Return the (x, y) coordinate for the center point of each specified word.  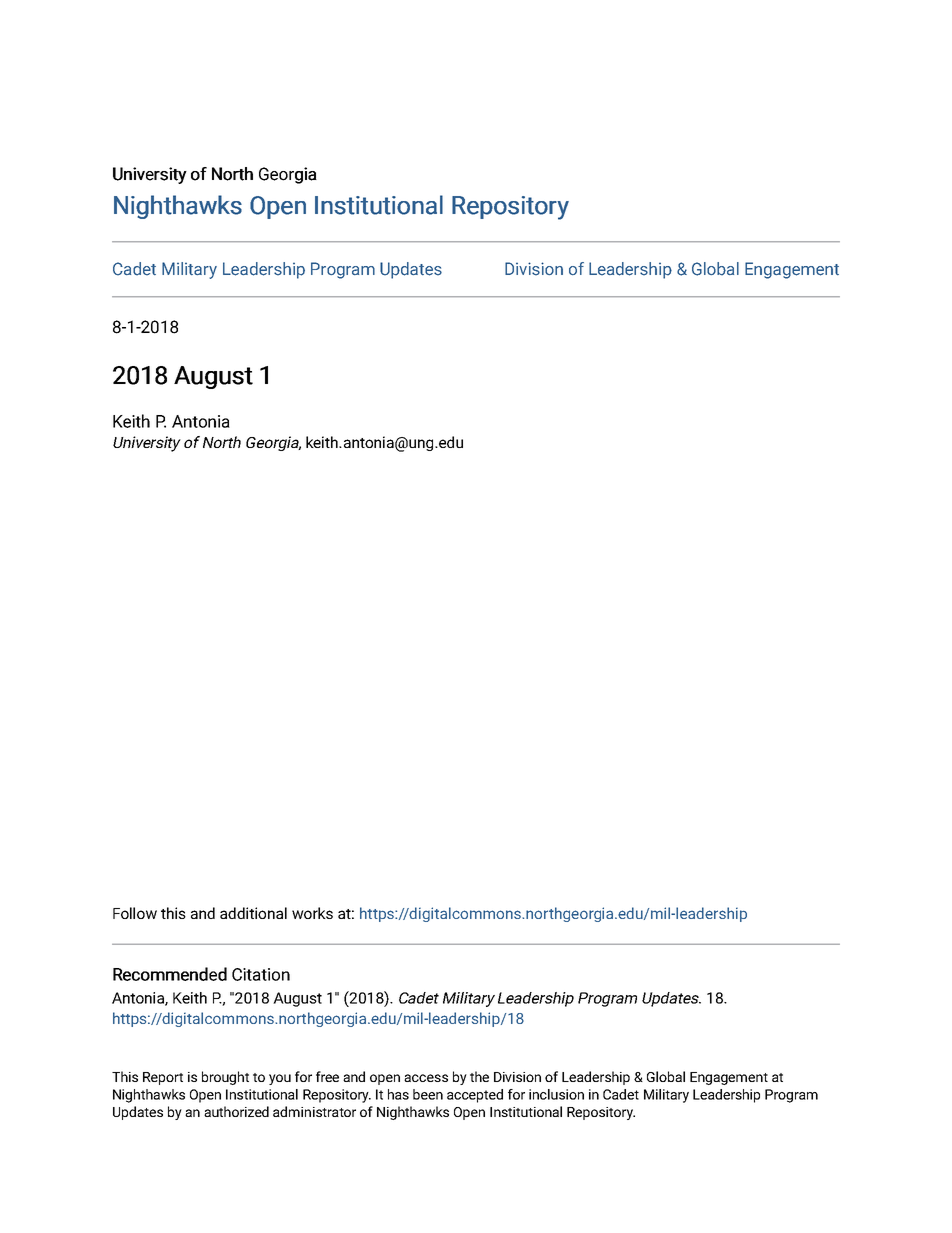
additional (253, 913)
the (479, 1076)
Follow (135, 913)
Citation (261, 974)
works (312, 913)
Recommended (170, 974)
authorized (236, 1111)
